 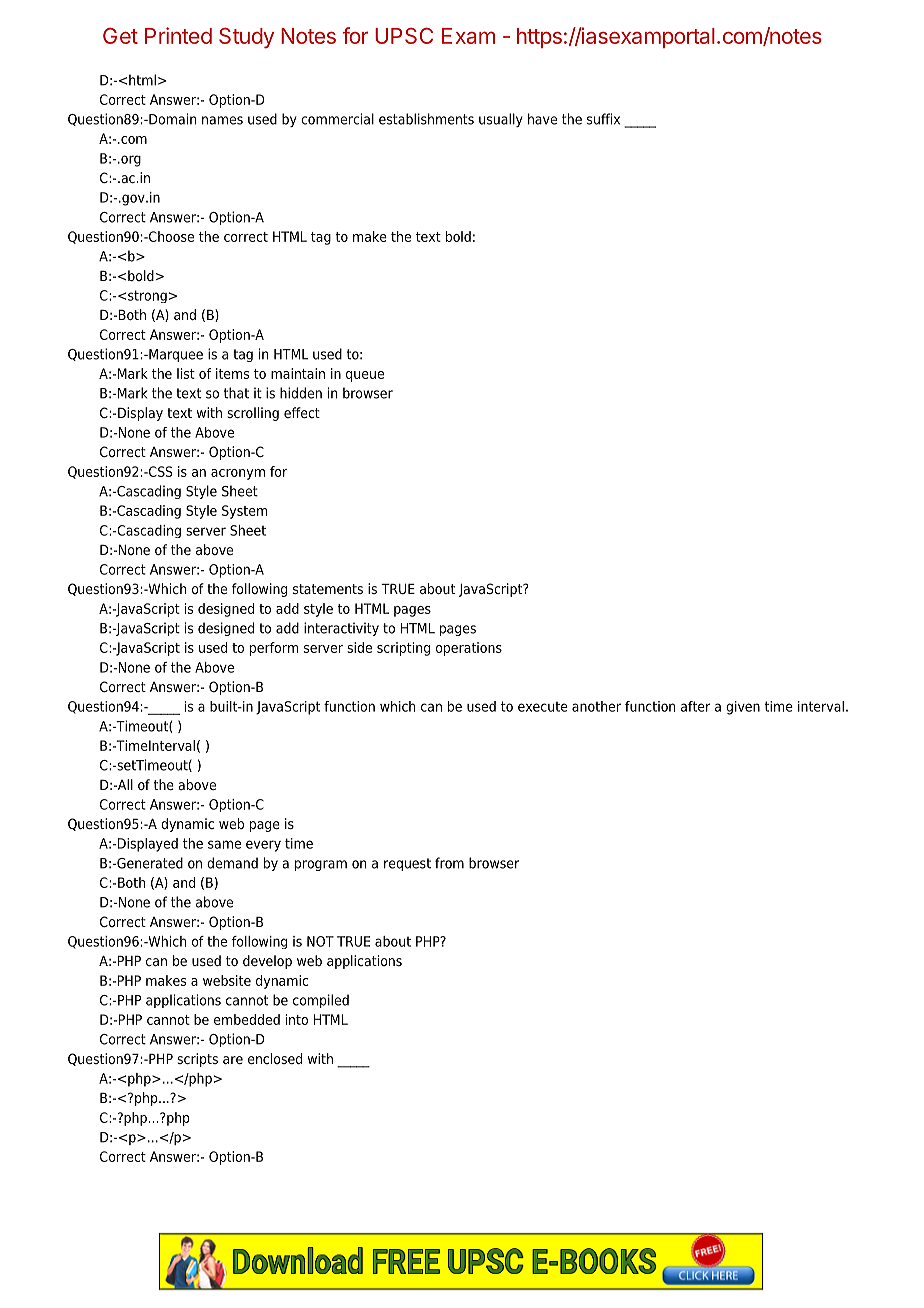 What do you see at coordinates (404, 36) in the page?
I see `UPSC` at bounding box center [404, 36].
